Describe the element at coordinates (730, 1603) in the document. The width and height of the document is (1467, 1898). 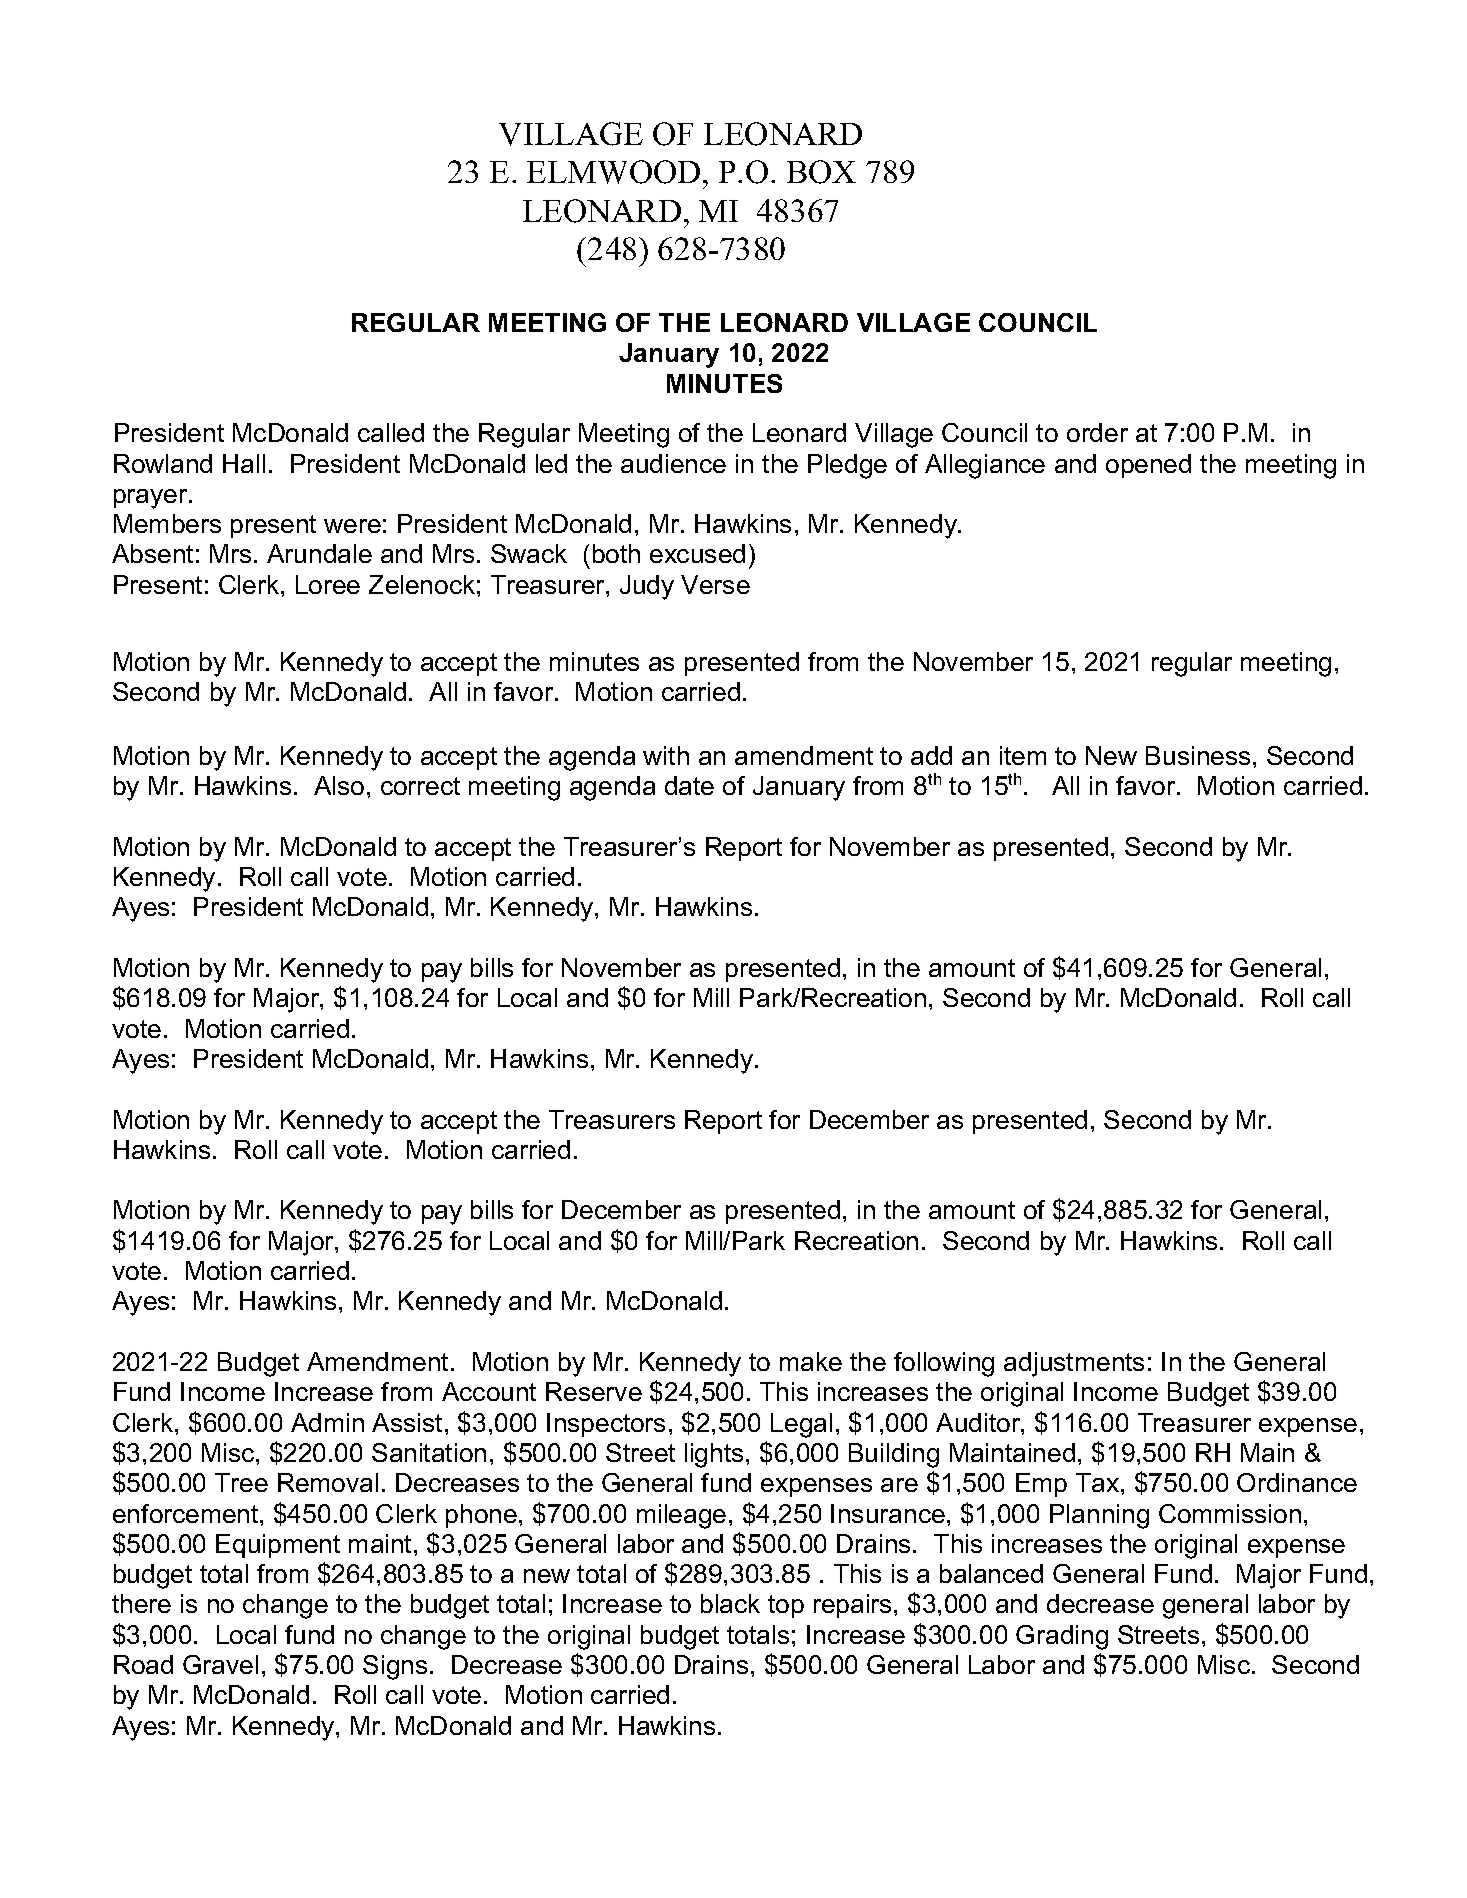
I see `black` at that location.
